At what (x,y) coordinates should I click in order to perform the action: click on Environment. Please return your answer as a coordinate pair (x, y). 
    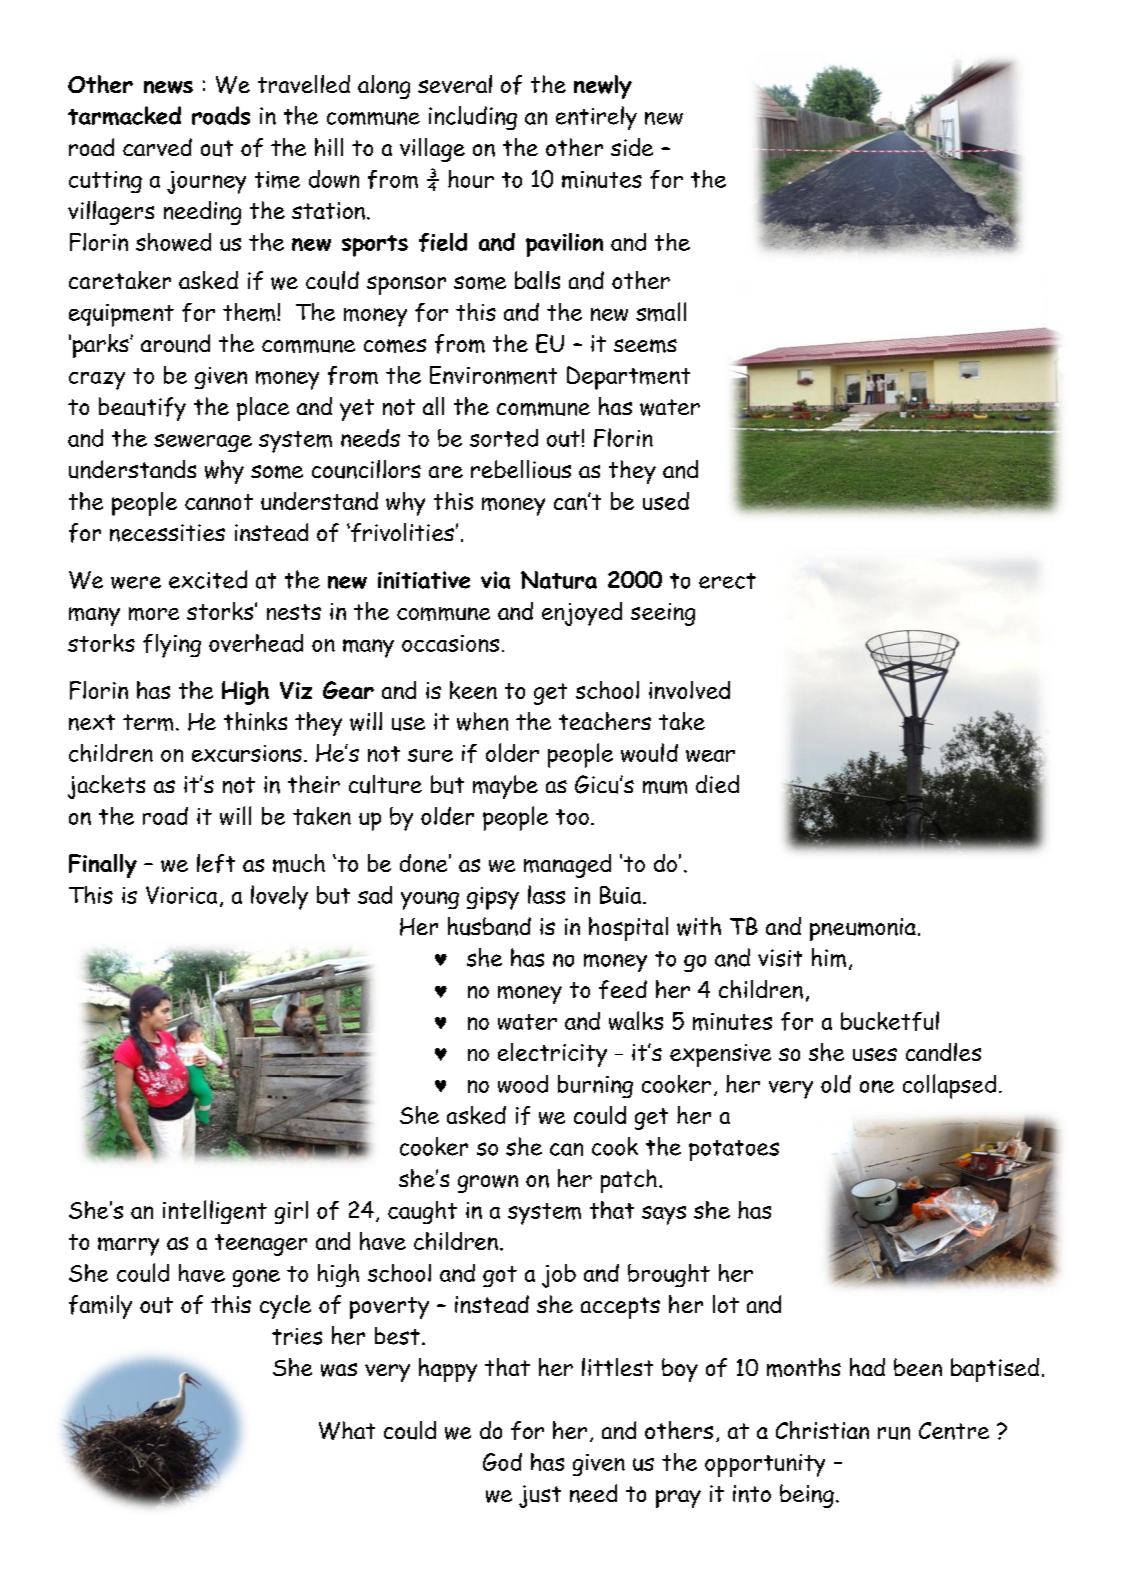
    Looking at the image, I should click on (493, 375).
